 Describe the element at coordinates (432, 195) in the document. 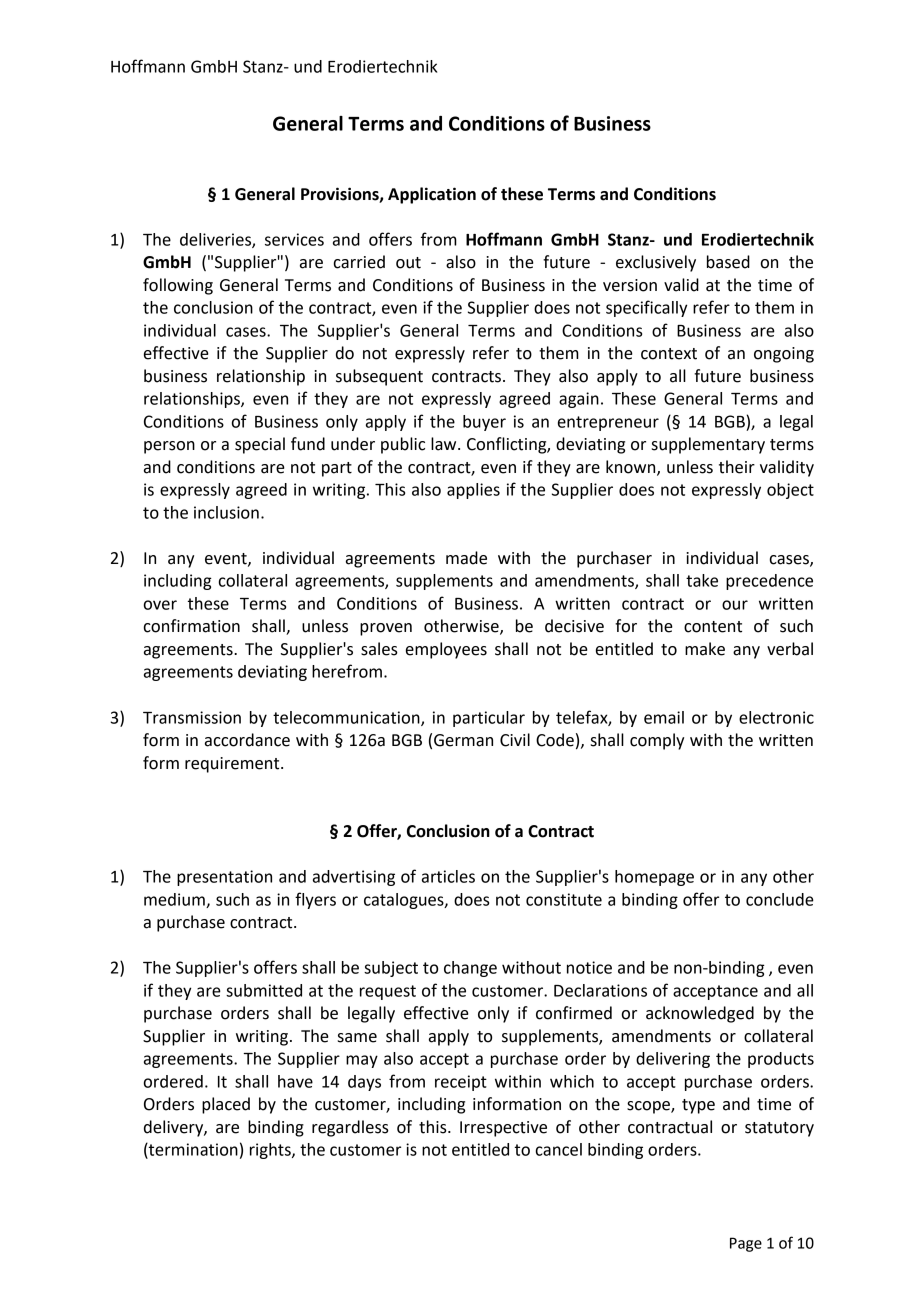

I see `Application` at that location.
